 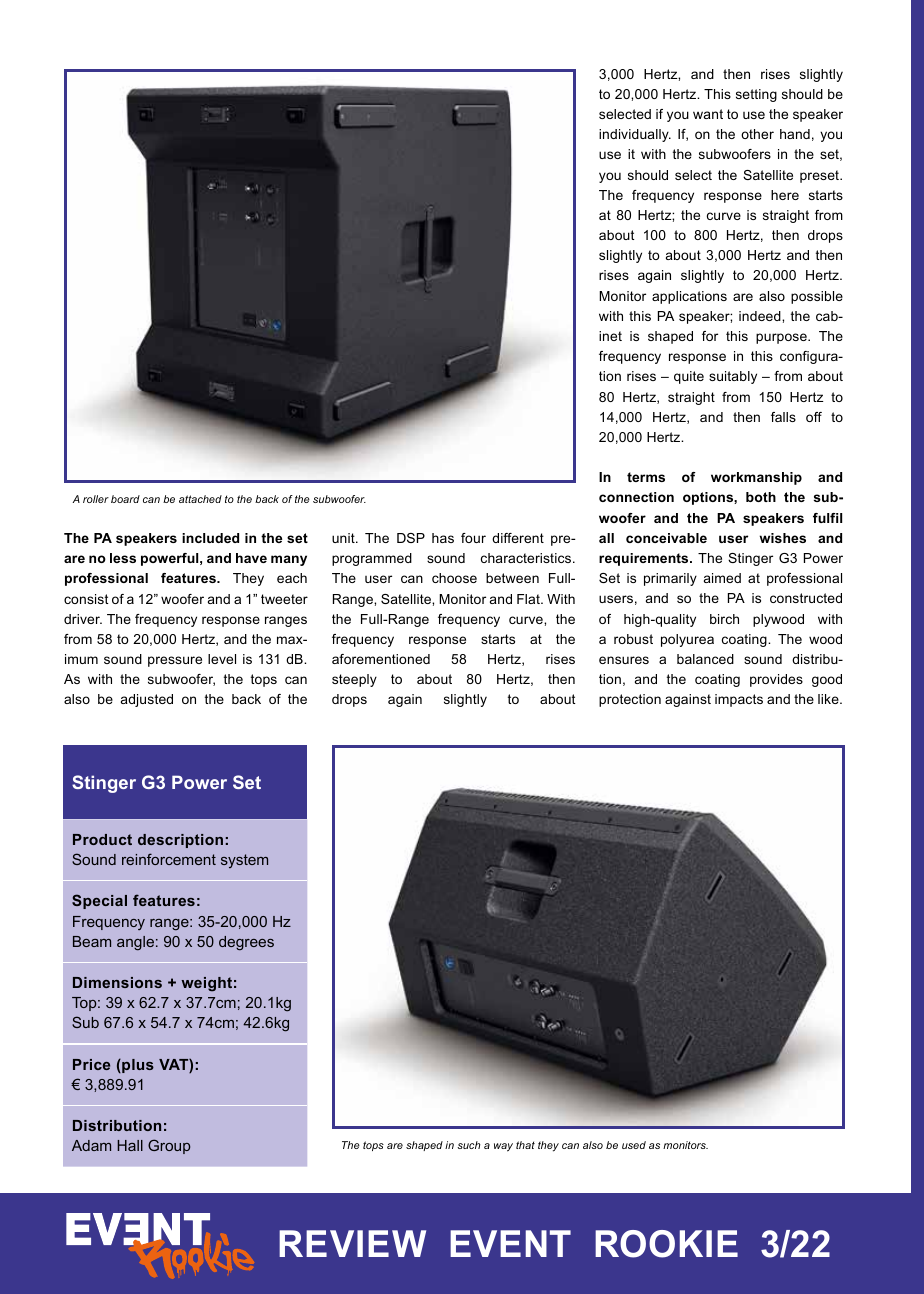 What do you see at coordinates (454, 578) in the page?
I see `choose` at bounding box center [454, 578].
